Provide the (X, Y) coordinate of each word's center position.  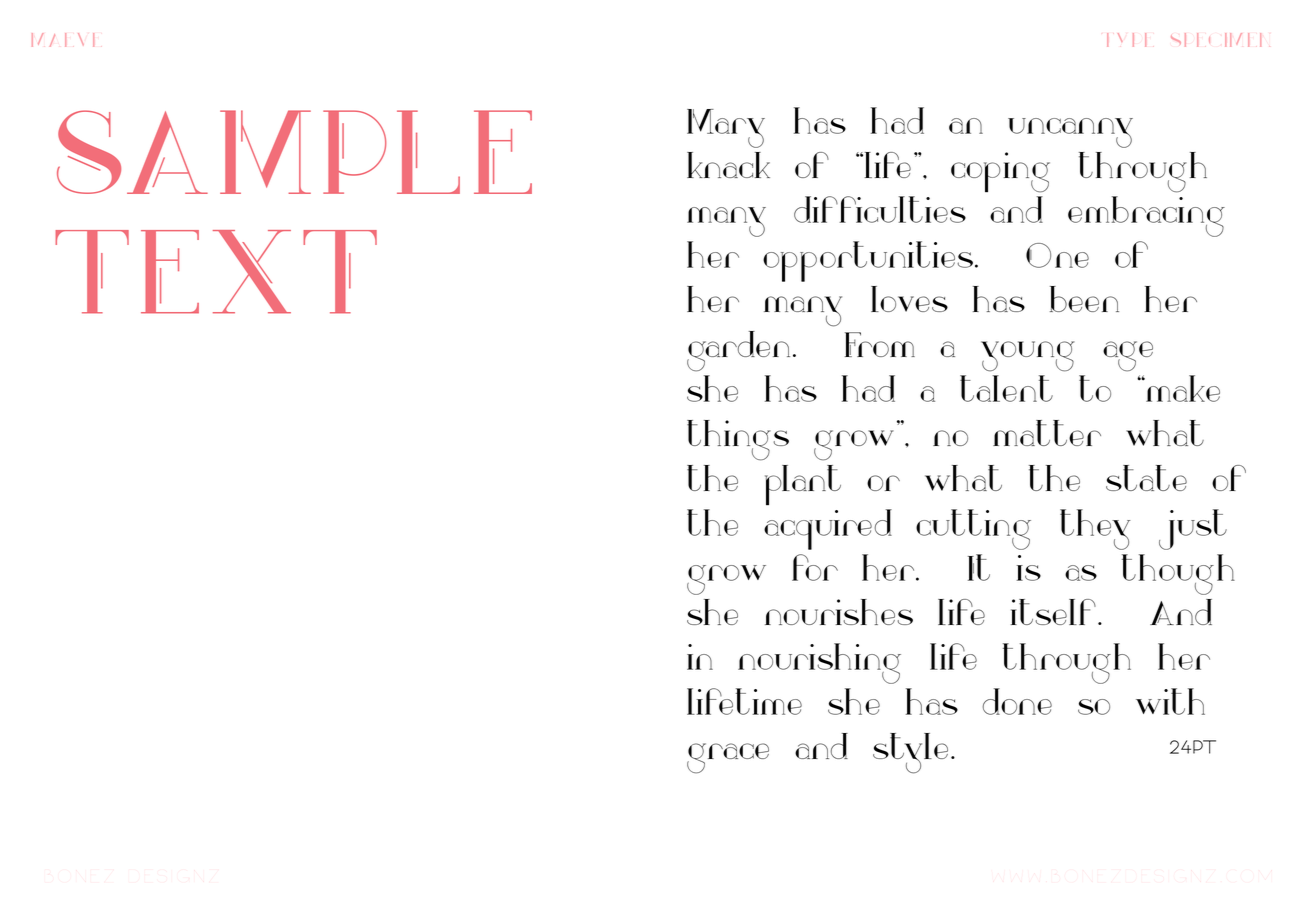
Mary (726, 128)
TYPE (1126, 40)
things (738, 440)
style (910, 753)
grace (728, 758)
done (1017, 701)
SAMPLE (294, 152)
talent (1006, 388)
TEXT (216, 272)
